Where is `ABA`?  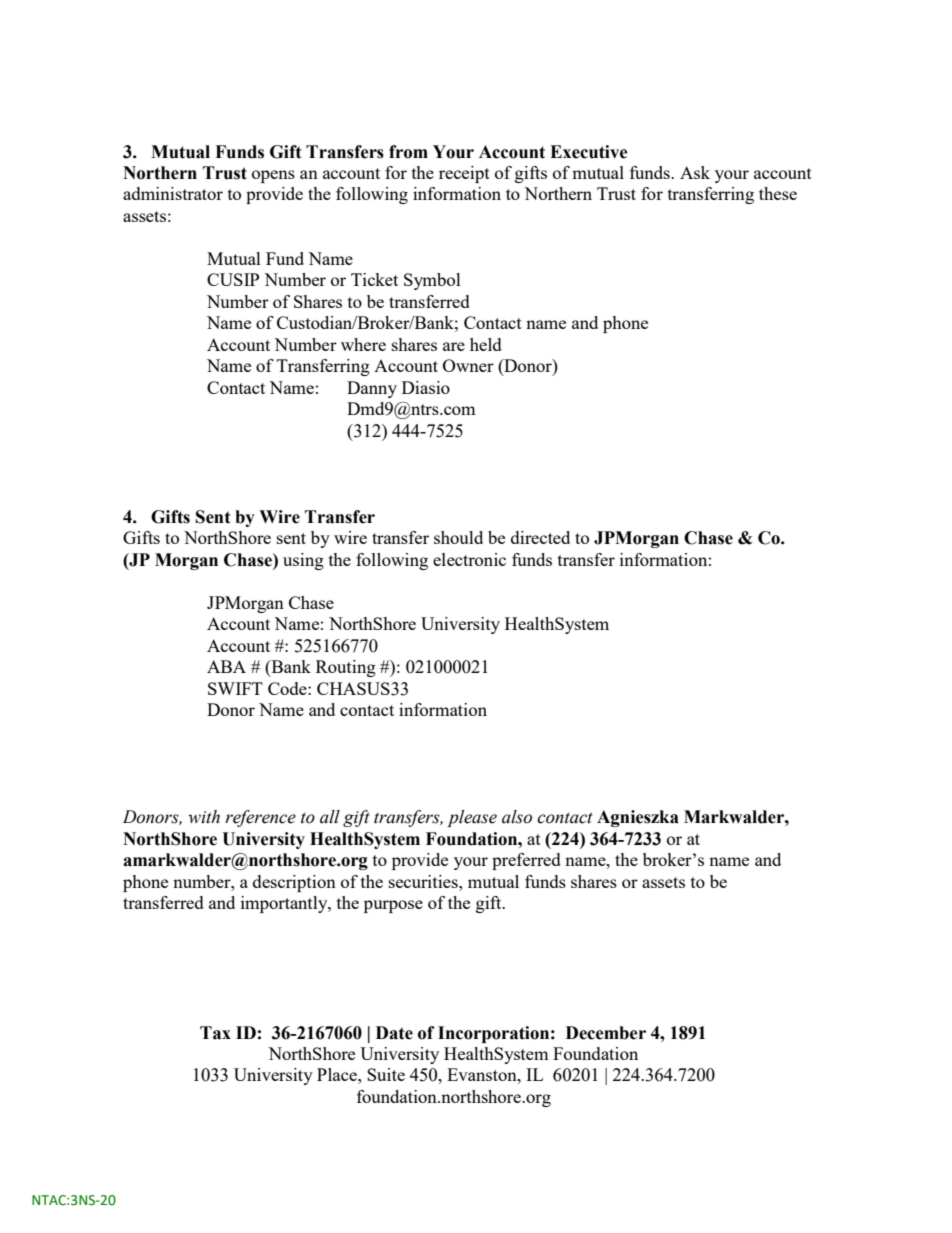
ABA is located at coordinates (226, 666).
